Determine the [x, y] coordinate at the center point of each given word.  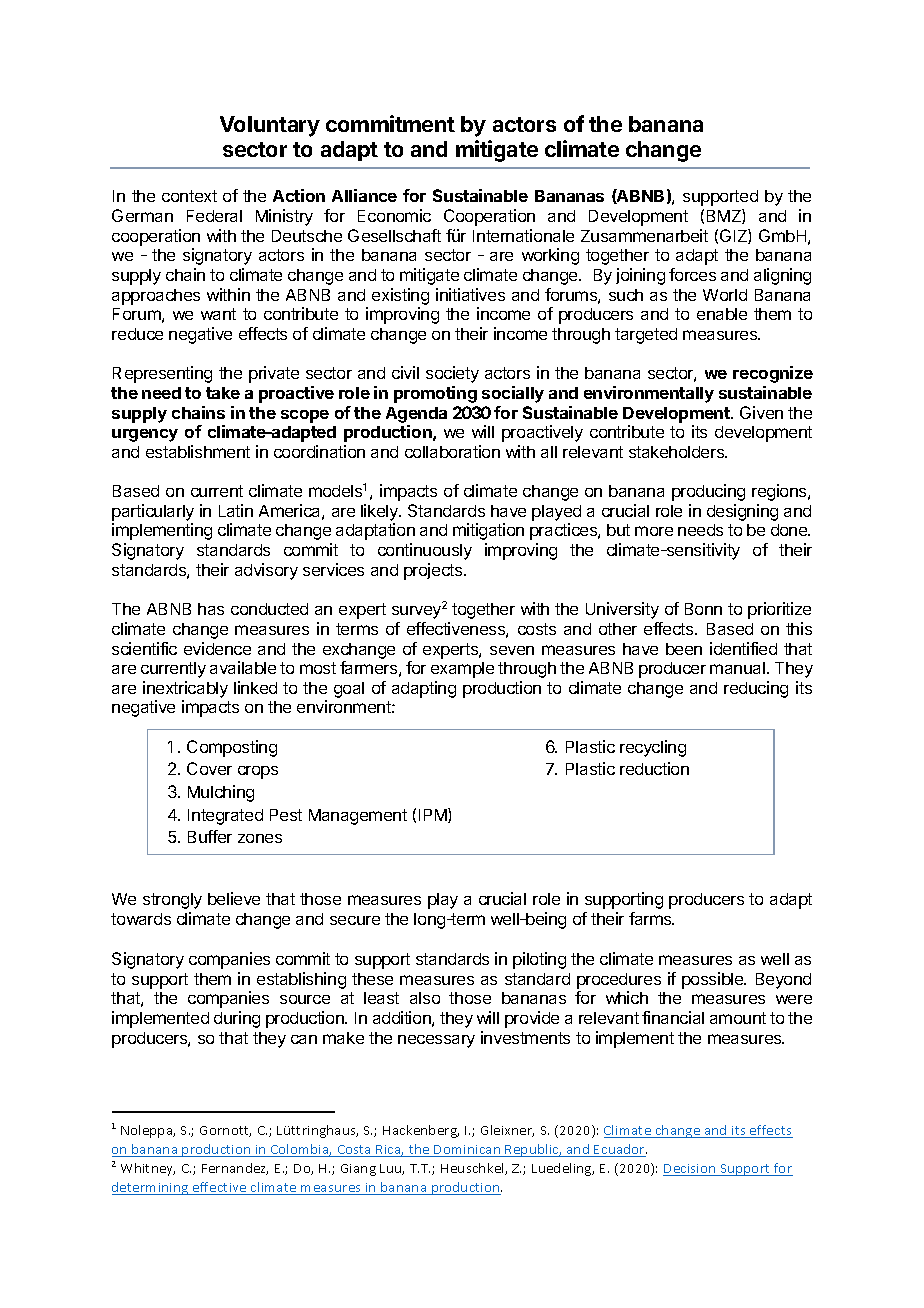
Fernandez [235, 1169]
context [189, 196]
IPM [434, 815]
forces [692, 274]
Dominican [468, 1151]
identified [743, 648]
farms [651, 918]
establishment [198, 451]
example [462, 670]
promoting [435, 394]
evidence [217, 648]
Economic [394, 215]
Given [761, 412]
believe [234, 898]
